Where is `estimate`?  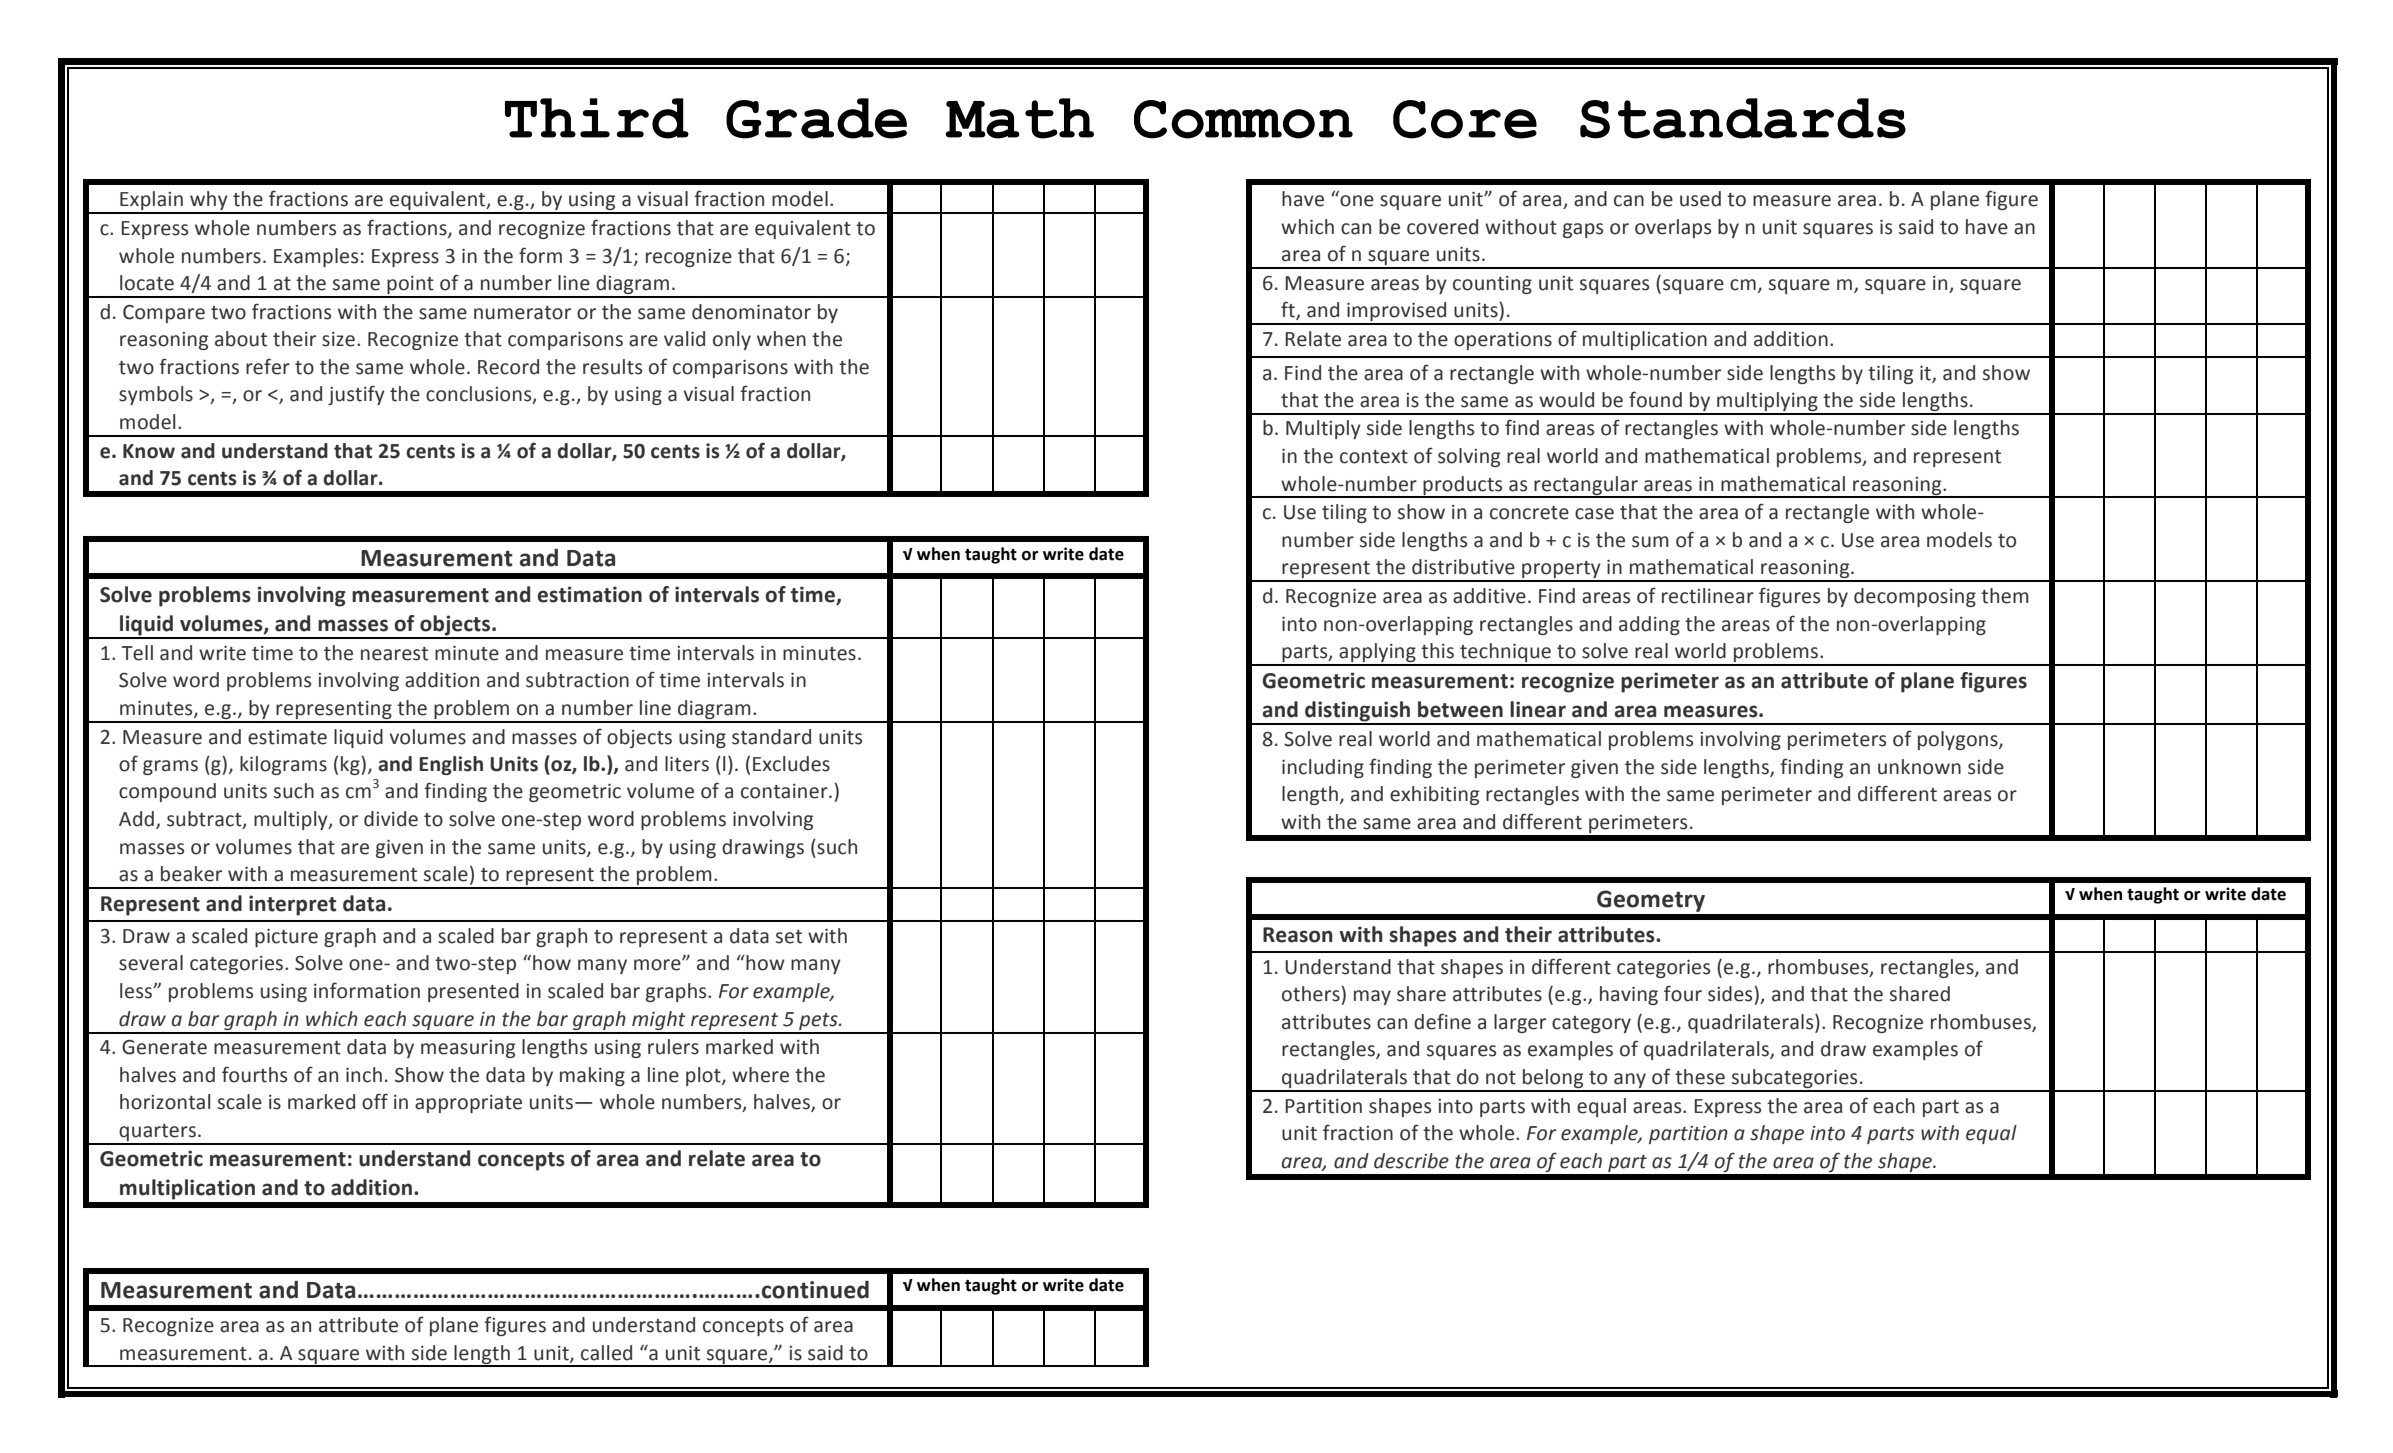
estimate is located at coordinates (287, 737).
